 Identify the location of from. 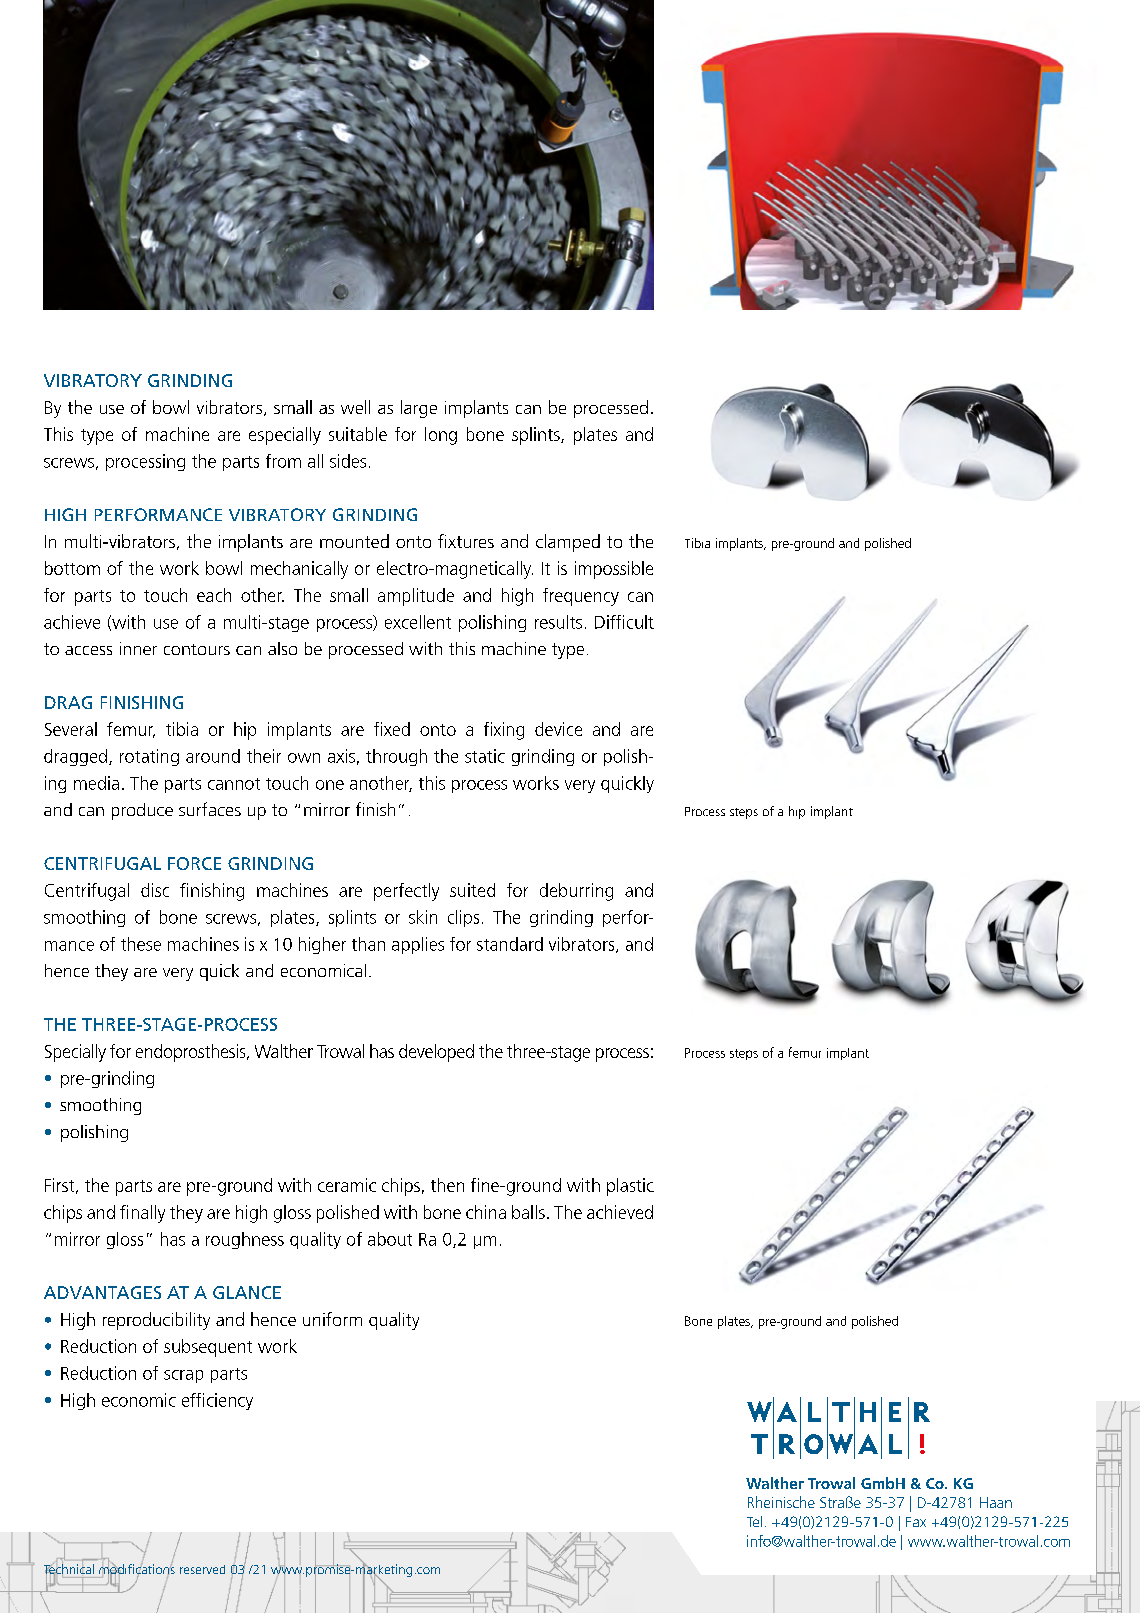
(283, 461).
